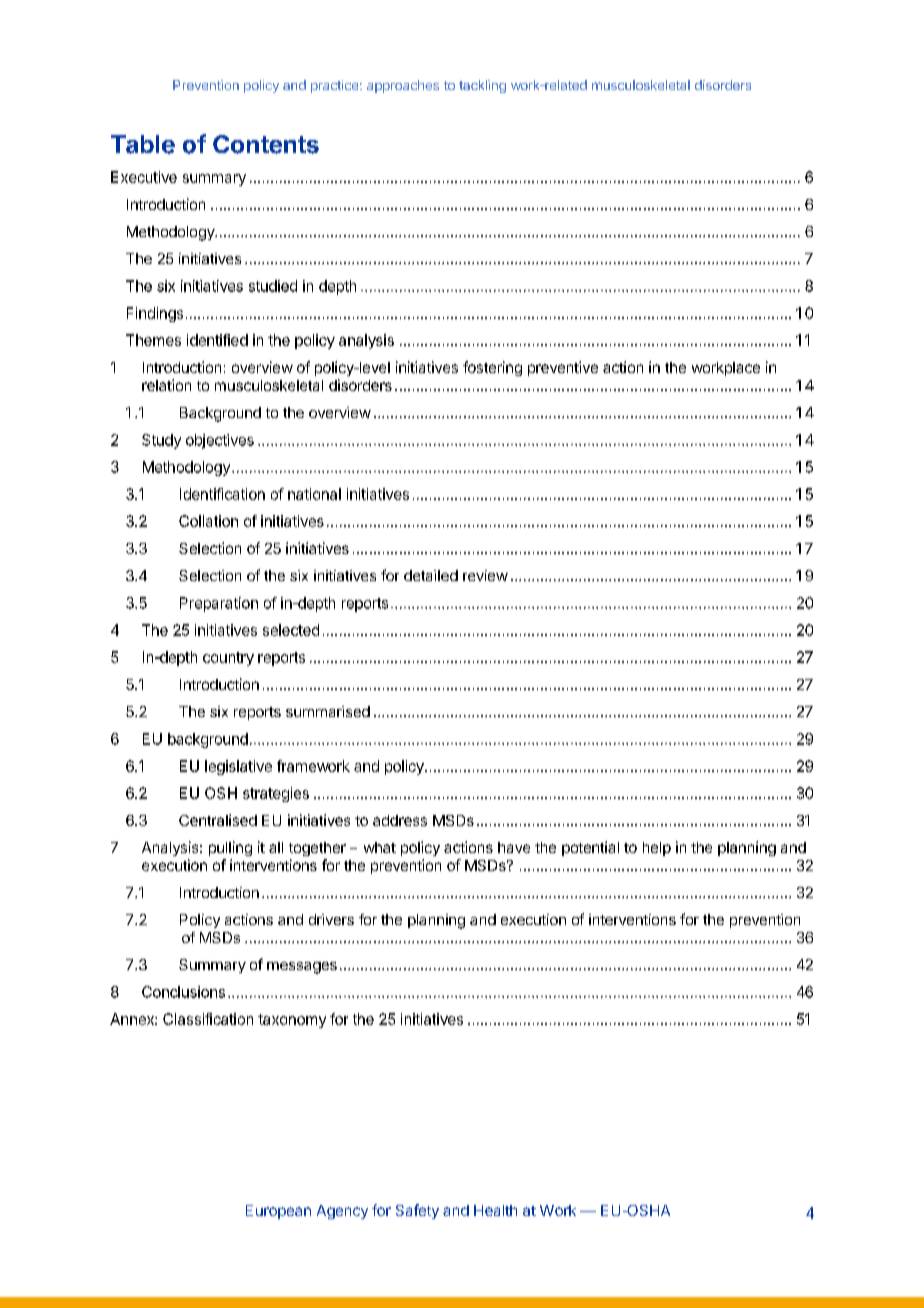 Image resolution: width=924 pixels, height=1308 pixels. Describe the element at coordinates (492, 368) in the image. I see `fostering` at that location.
